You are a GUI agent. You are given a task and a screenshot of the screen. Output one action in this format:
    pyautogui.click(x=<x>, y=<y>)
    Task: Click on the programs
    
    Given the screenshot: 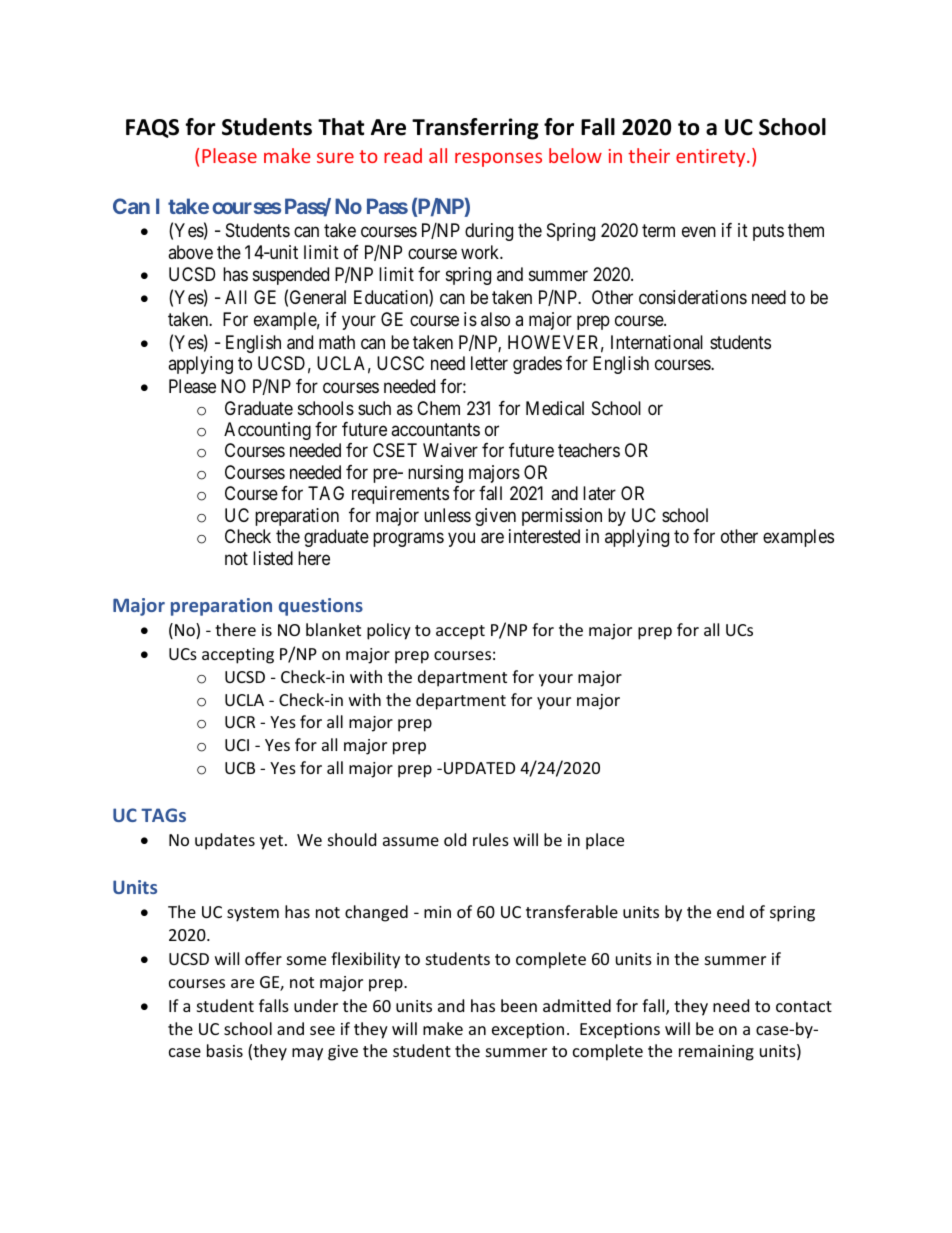 What is the action you would take?
    pyautogui.click(x=408, y=540)
